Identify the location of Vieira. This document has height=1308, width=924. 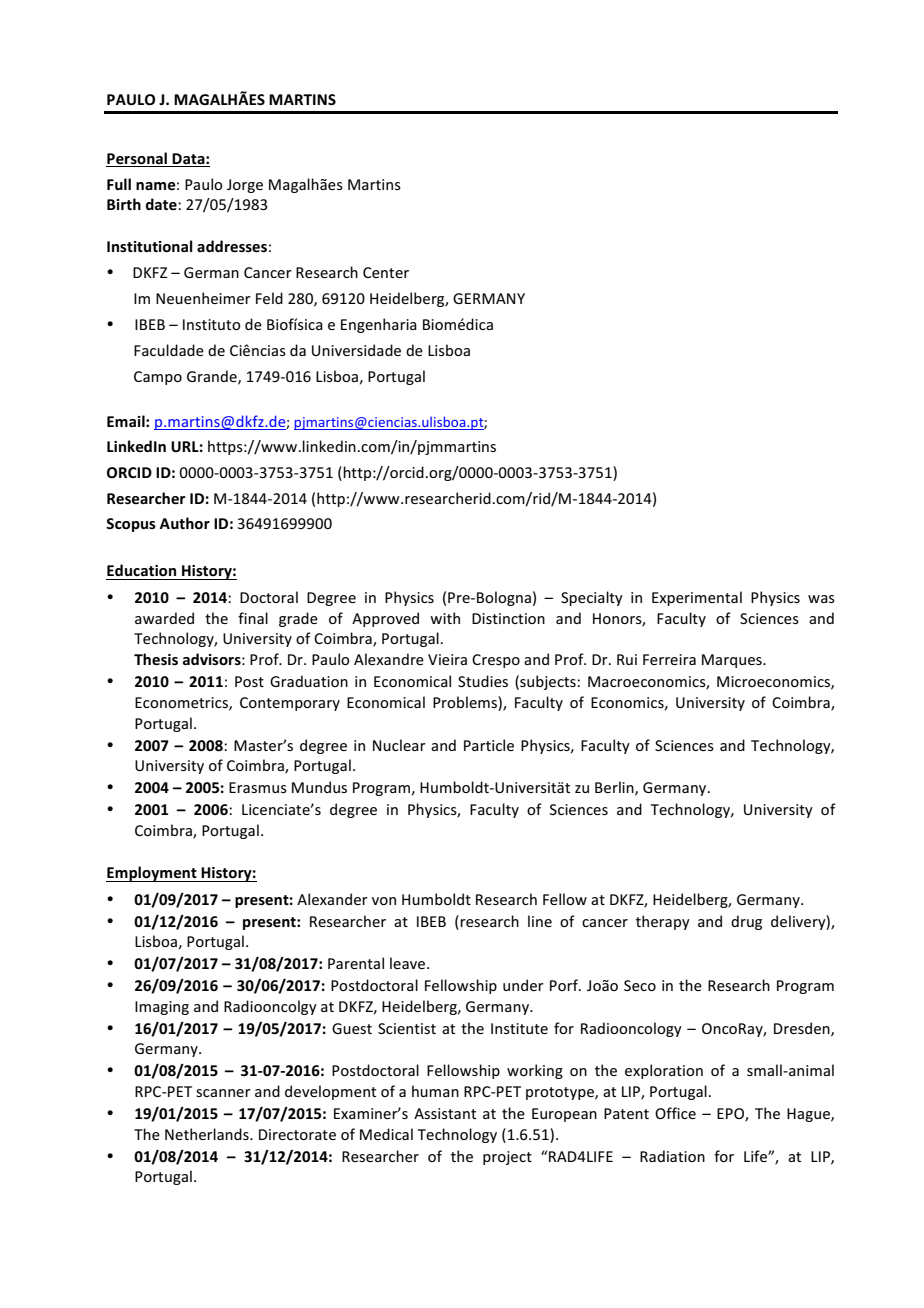
(447, 659).
